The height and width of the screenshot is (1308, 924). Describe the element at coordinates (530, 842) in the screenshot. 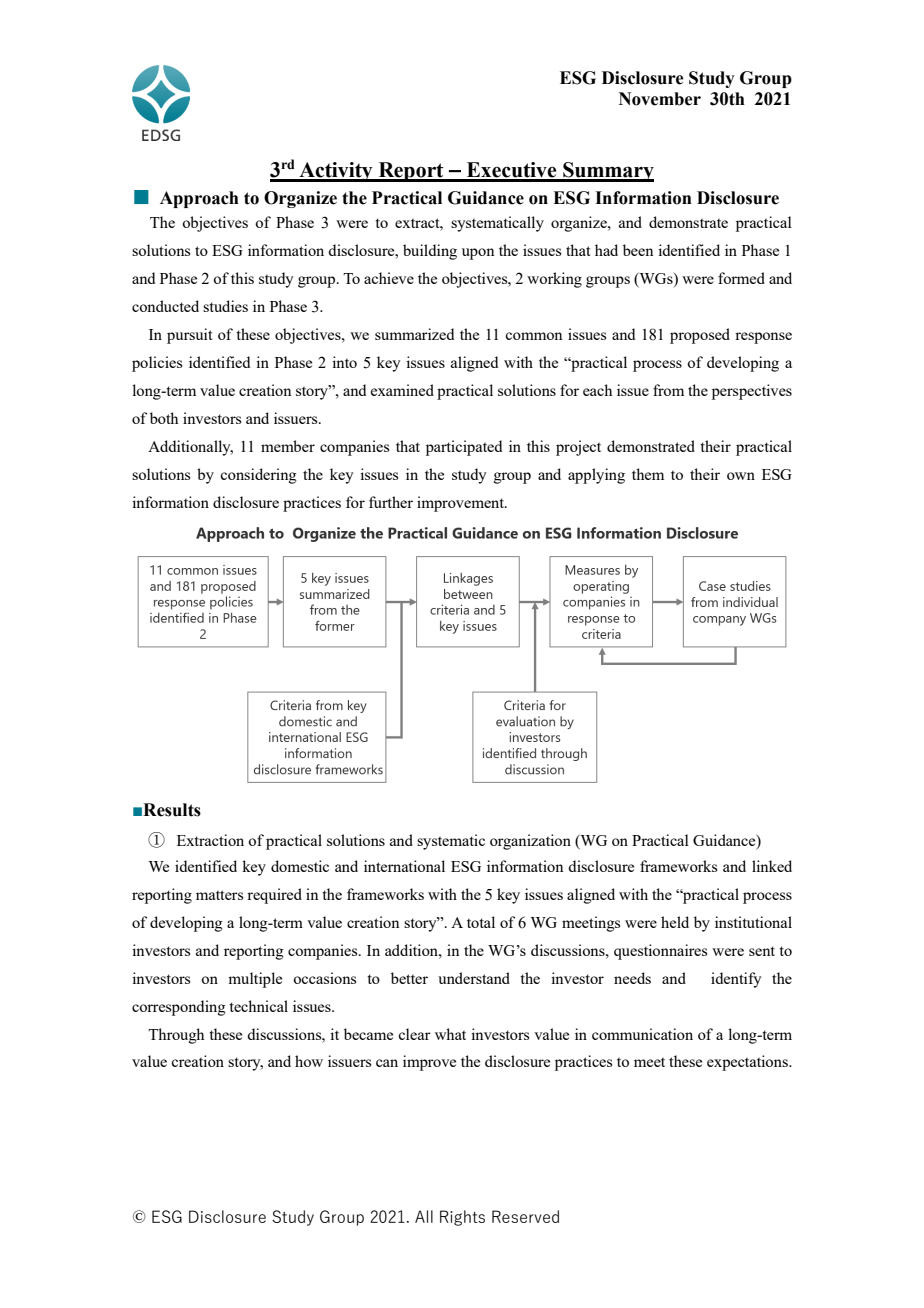

I see `organization` at that location.
